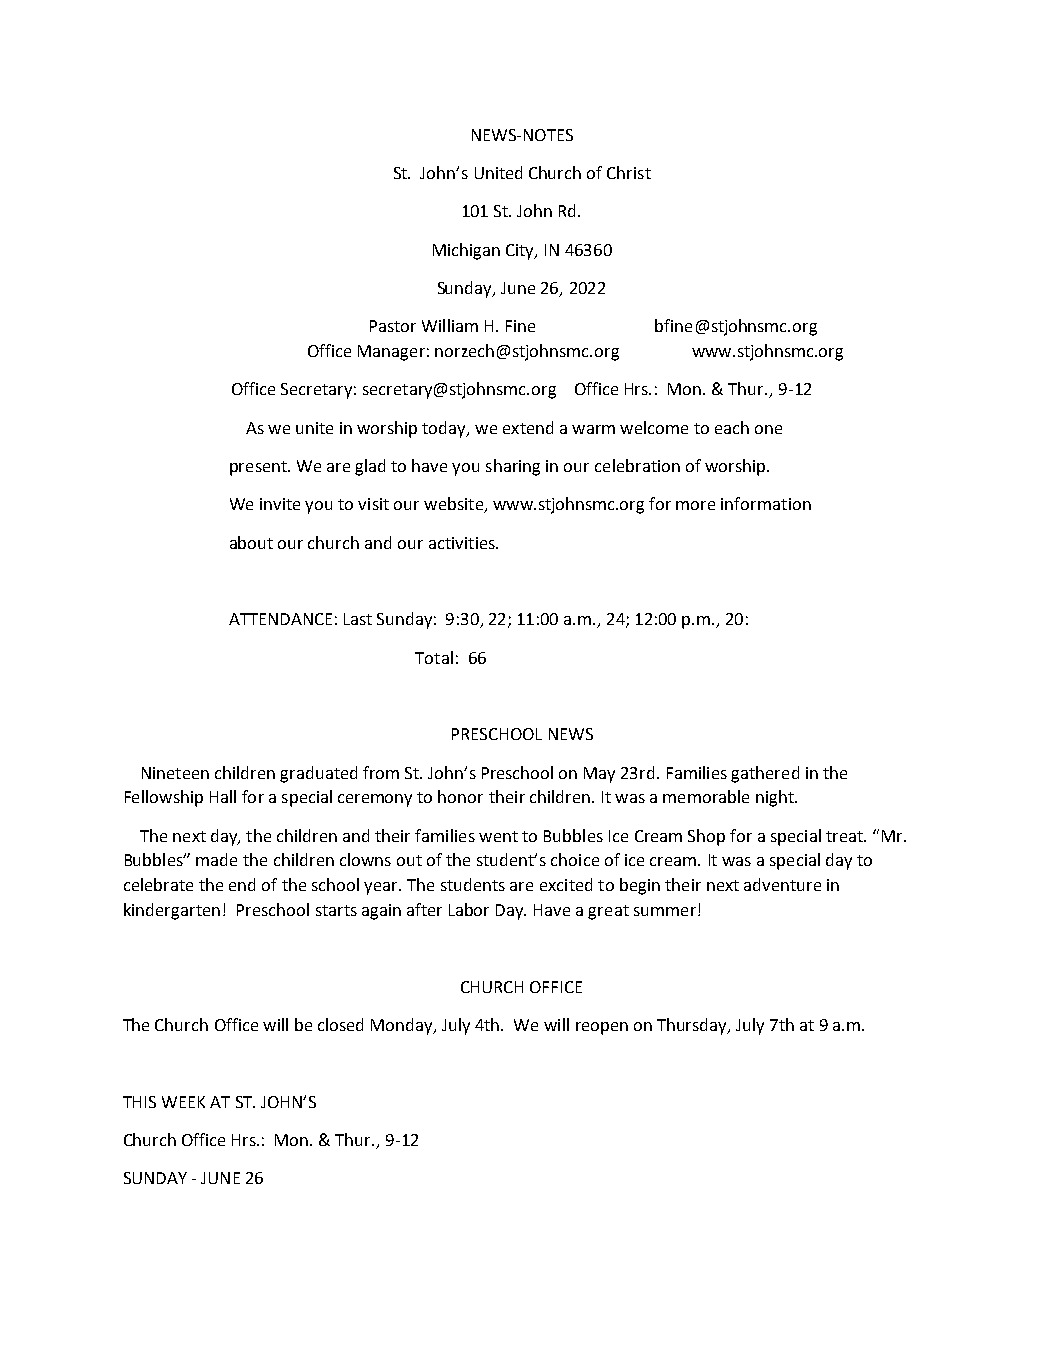 Image resolution: width=1043 pixels, height=1350 pixels. I want to click on kindergarten, so click(172, 911).
